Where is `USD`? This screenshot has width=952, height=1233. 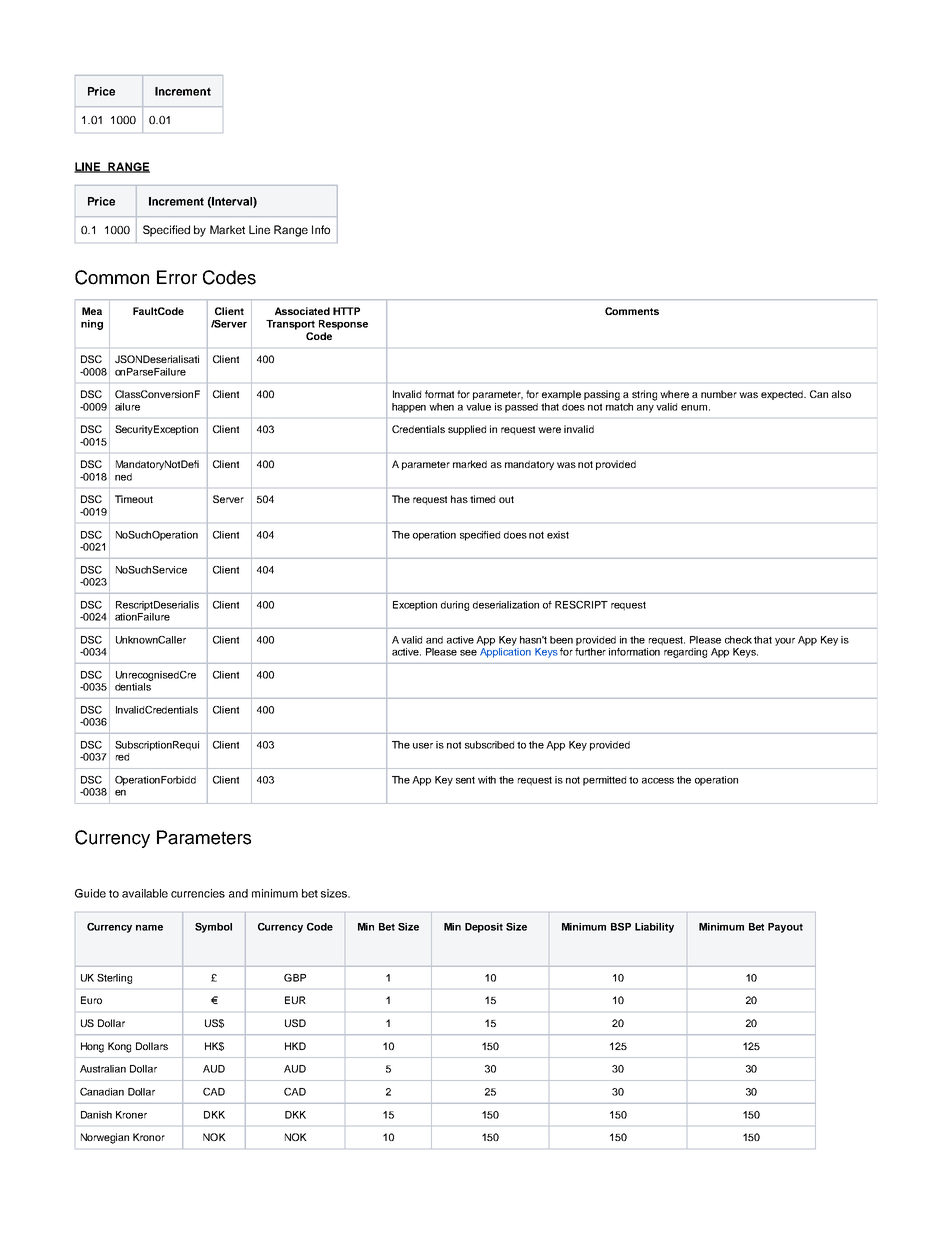 USD is located at coordinates (295, 1023).
